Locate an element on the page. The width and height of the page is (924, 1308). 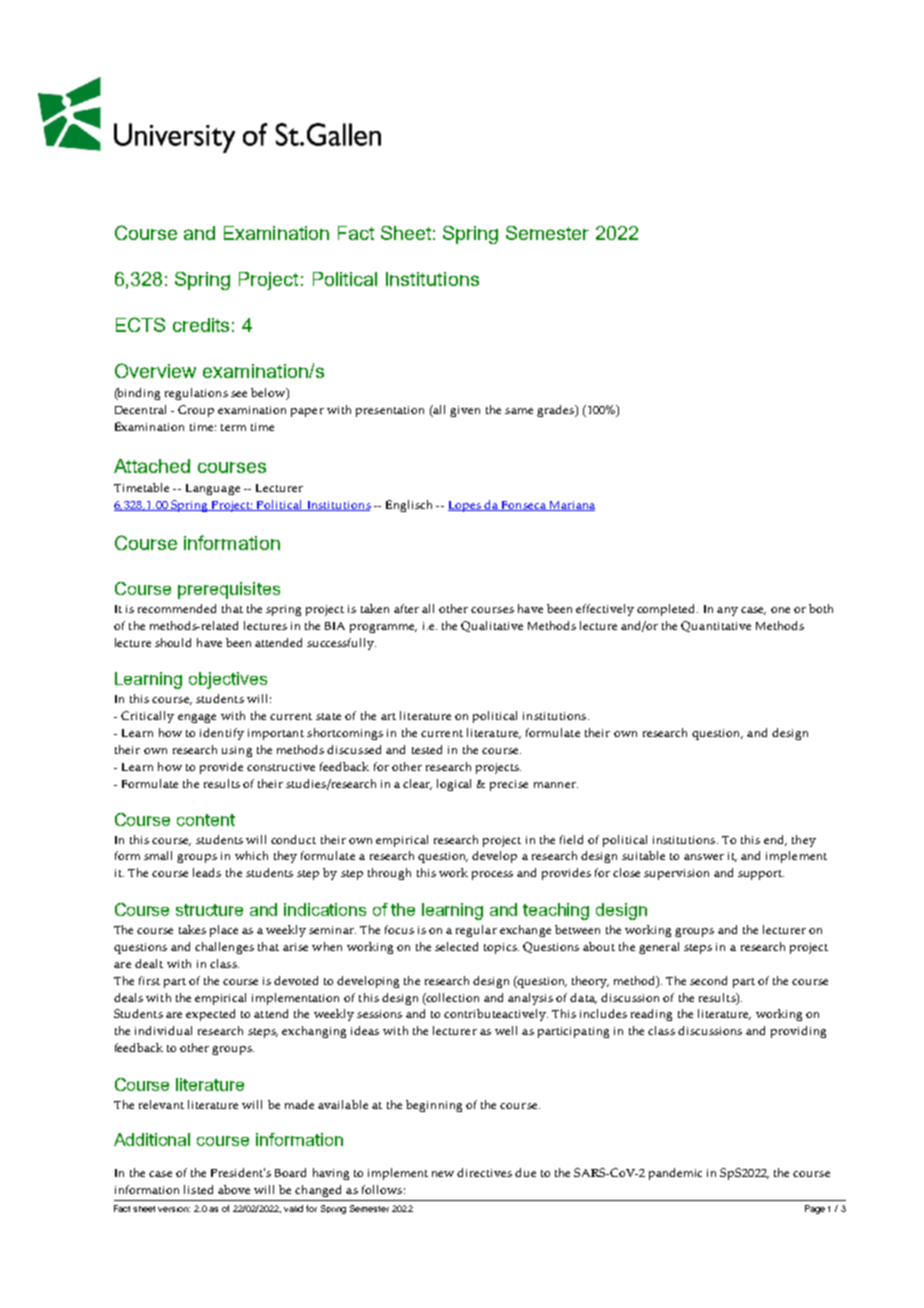
listed is located at coordinates (198, 1189).
